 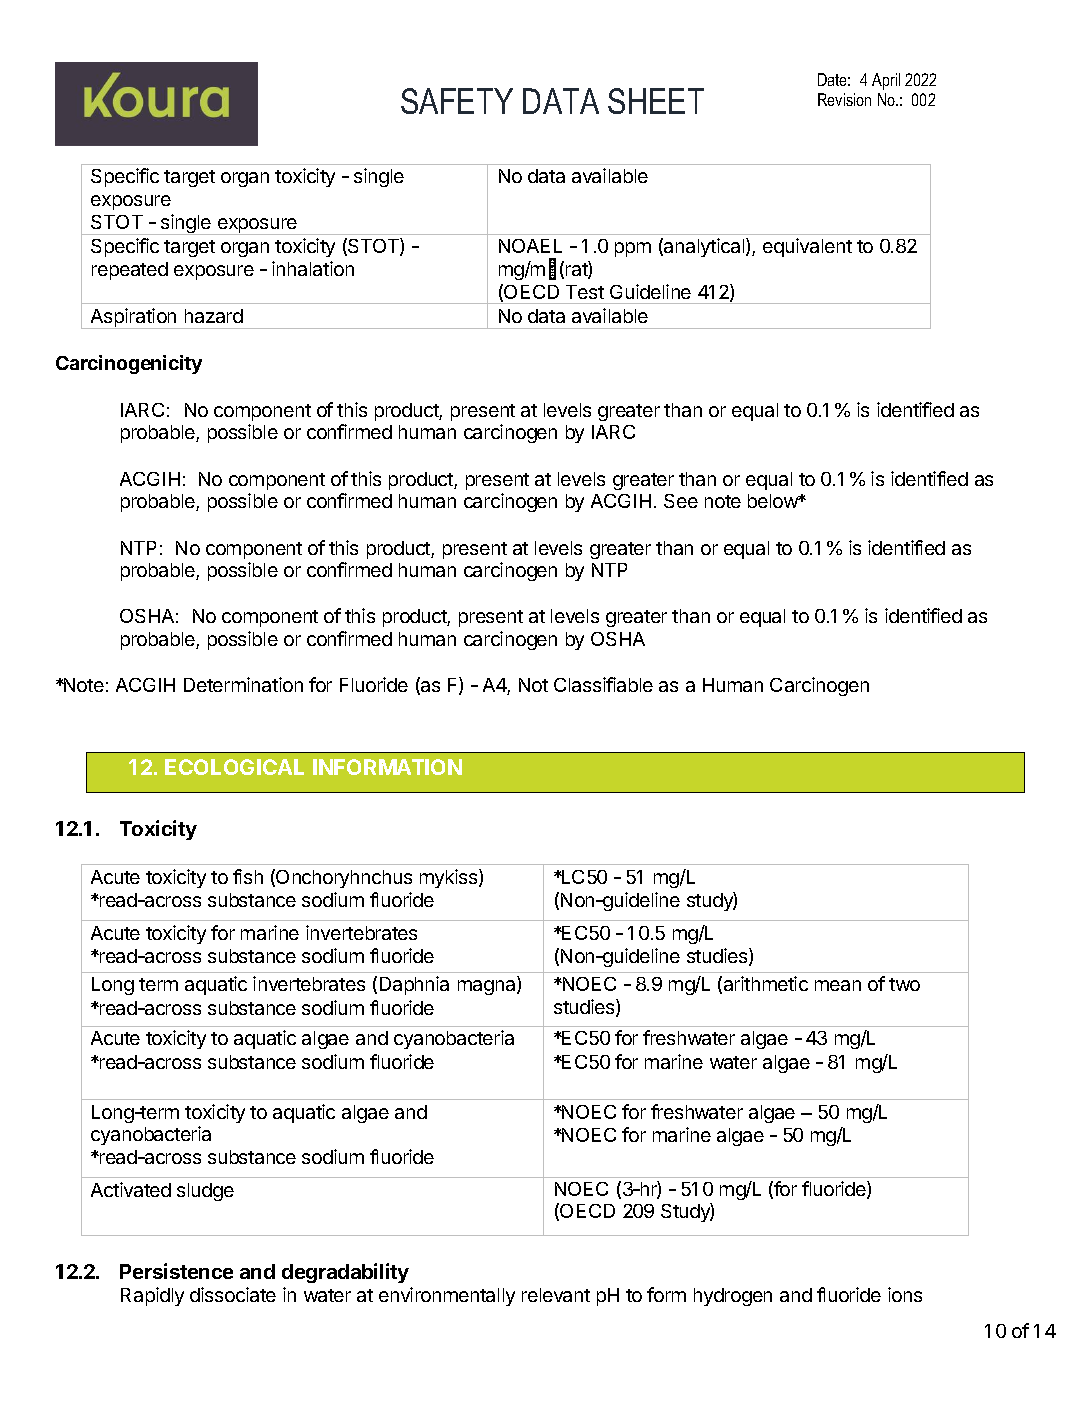 I want to click on See, so click(x=681, y=501).
